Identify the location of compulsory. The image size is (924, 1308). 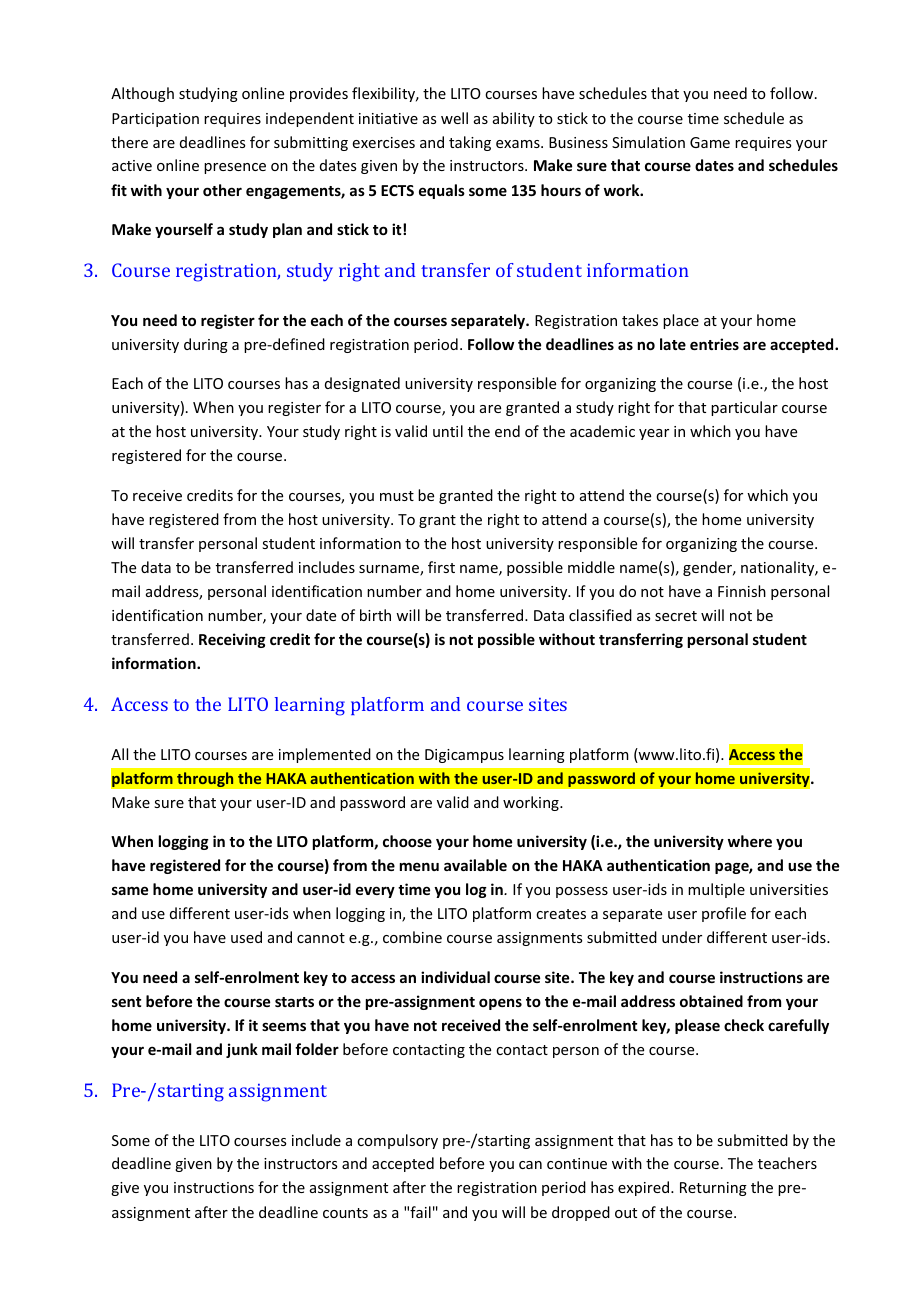
(397, 1141).
